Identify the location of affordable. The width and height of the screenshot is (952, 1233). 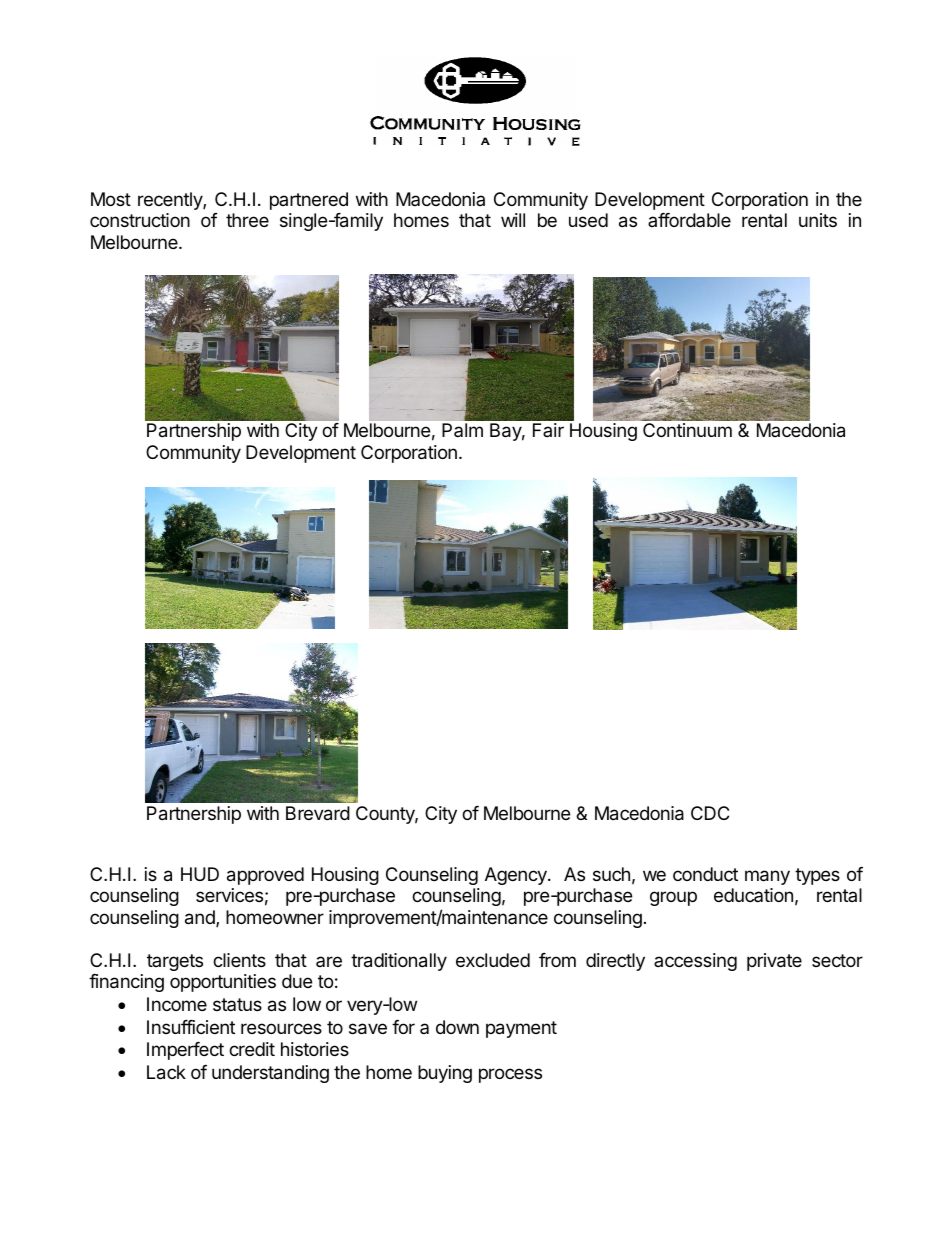
(689, 220).
